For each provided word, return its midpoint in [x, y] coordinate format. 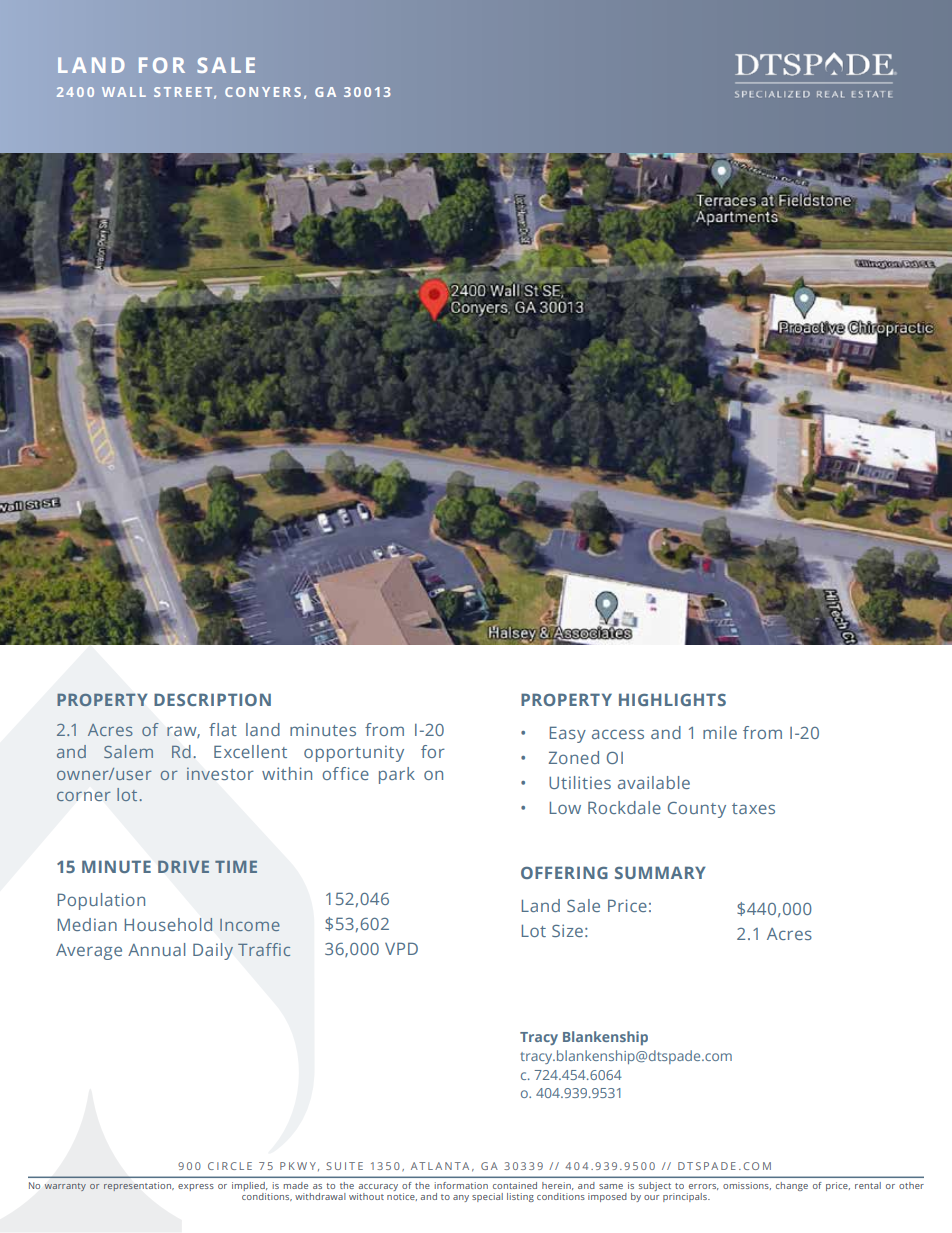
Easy [568, 734]
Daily [213, 951]
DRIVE [183, 867]
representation [139, 1186]
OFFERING [564, 872]
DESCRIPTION [212, 699]
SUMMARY [660, 872]
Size [567, 930]
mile [720, 732]
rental [868, 1185]
